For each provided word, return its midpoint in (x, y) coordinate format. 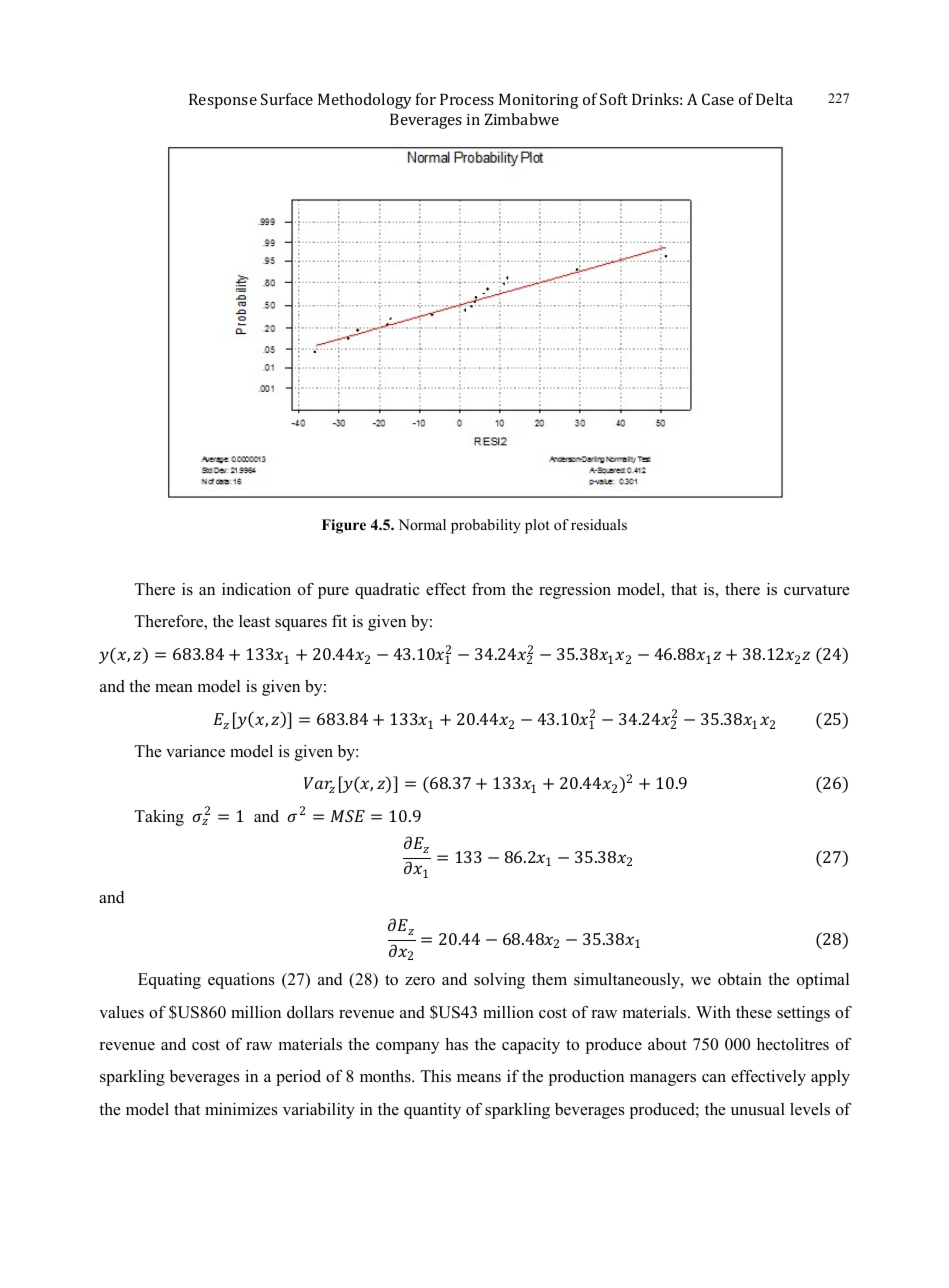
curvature (817, 590)
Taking (159, 818)
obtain (740, 979)
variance (195, 751)
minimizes (241, 1109)
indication (256, 589)
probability (486, 526)
